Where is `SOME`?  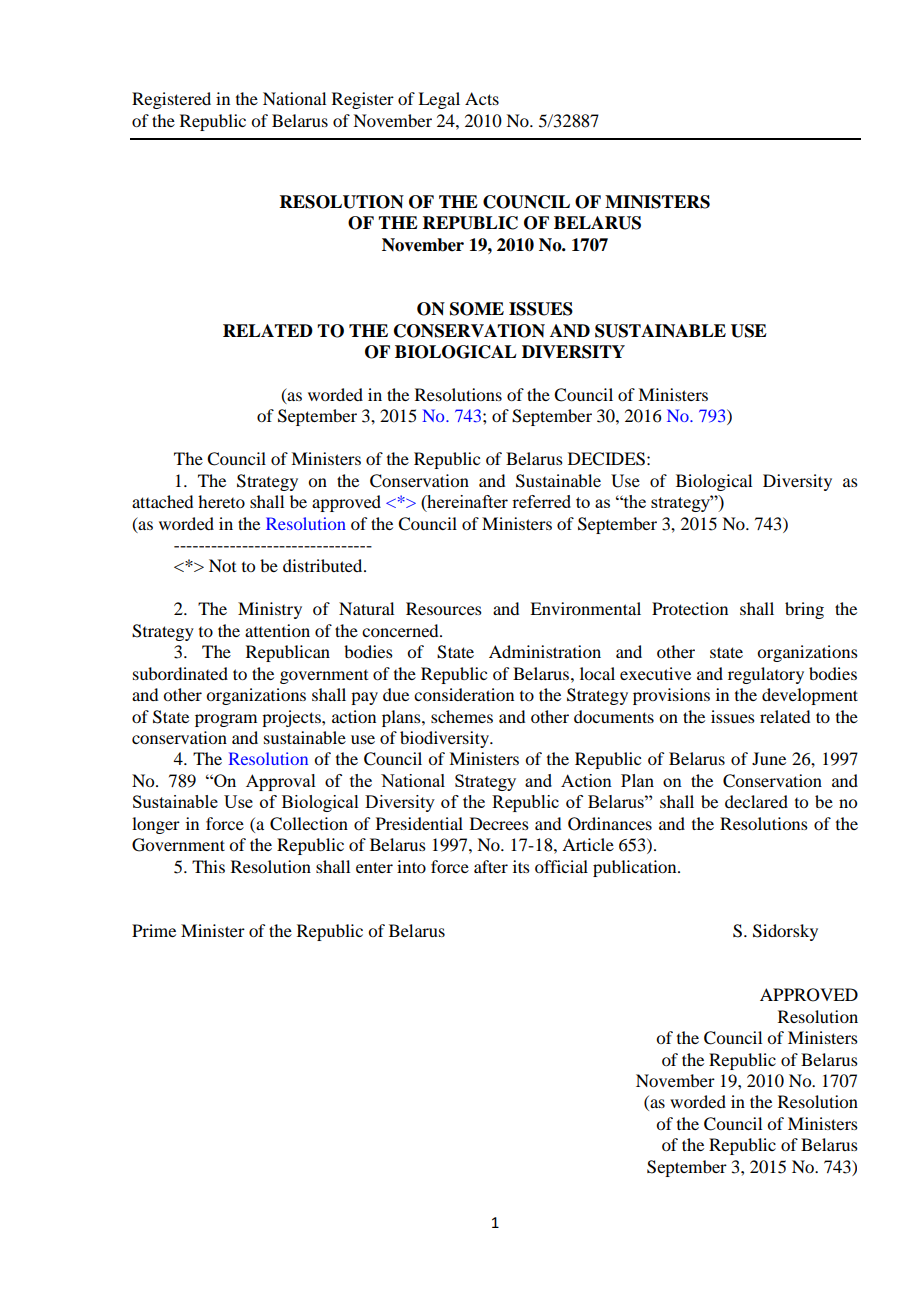 SOME is located at coordinates (477, 309).
